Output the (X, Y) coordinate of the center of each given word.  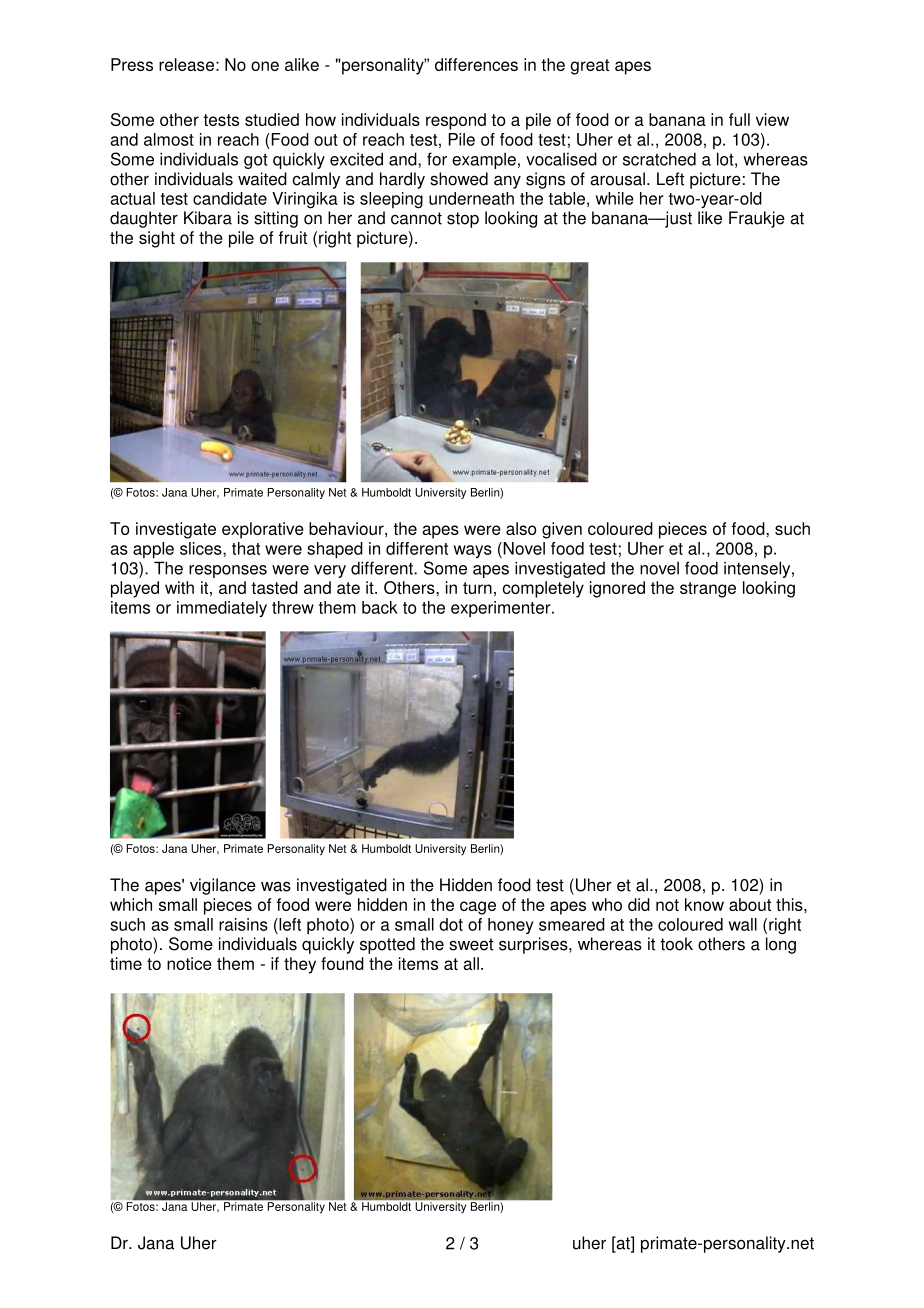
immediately (222, 609)
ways (473, 551)
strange (708, 590)
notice (189, 963)
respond (456, 121)
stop (463, 220)
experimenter (502, 609)
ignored (617, 589)
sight (157, 239)
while (615, 198)
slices (202, 548)
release (186, 64)
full (739, 119)
